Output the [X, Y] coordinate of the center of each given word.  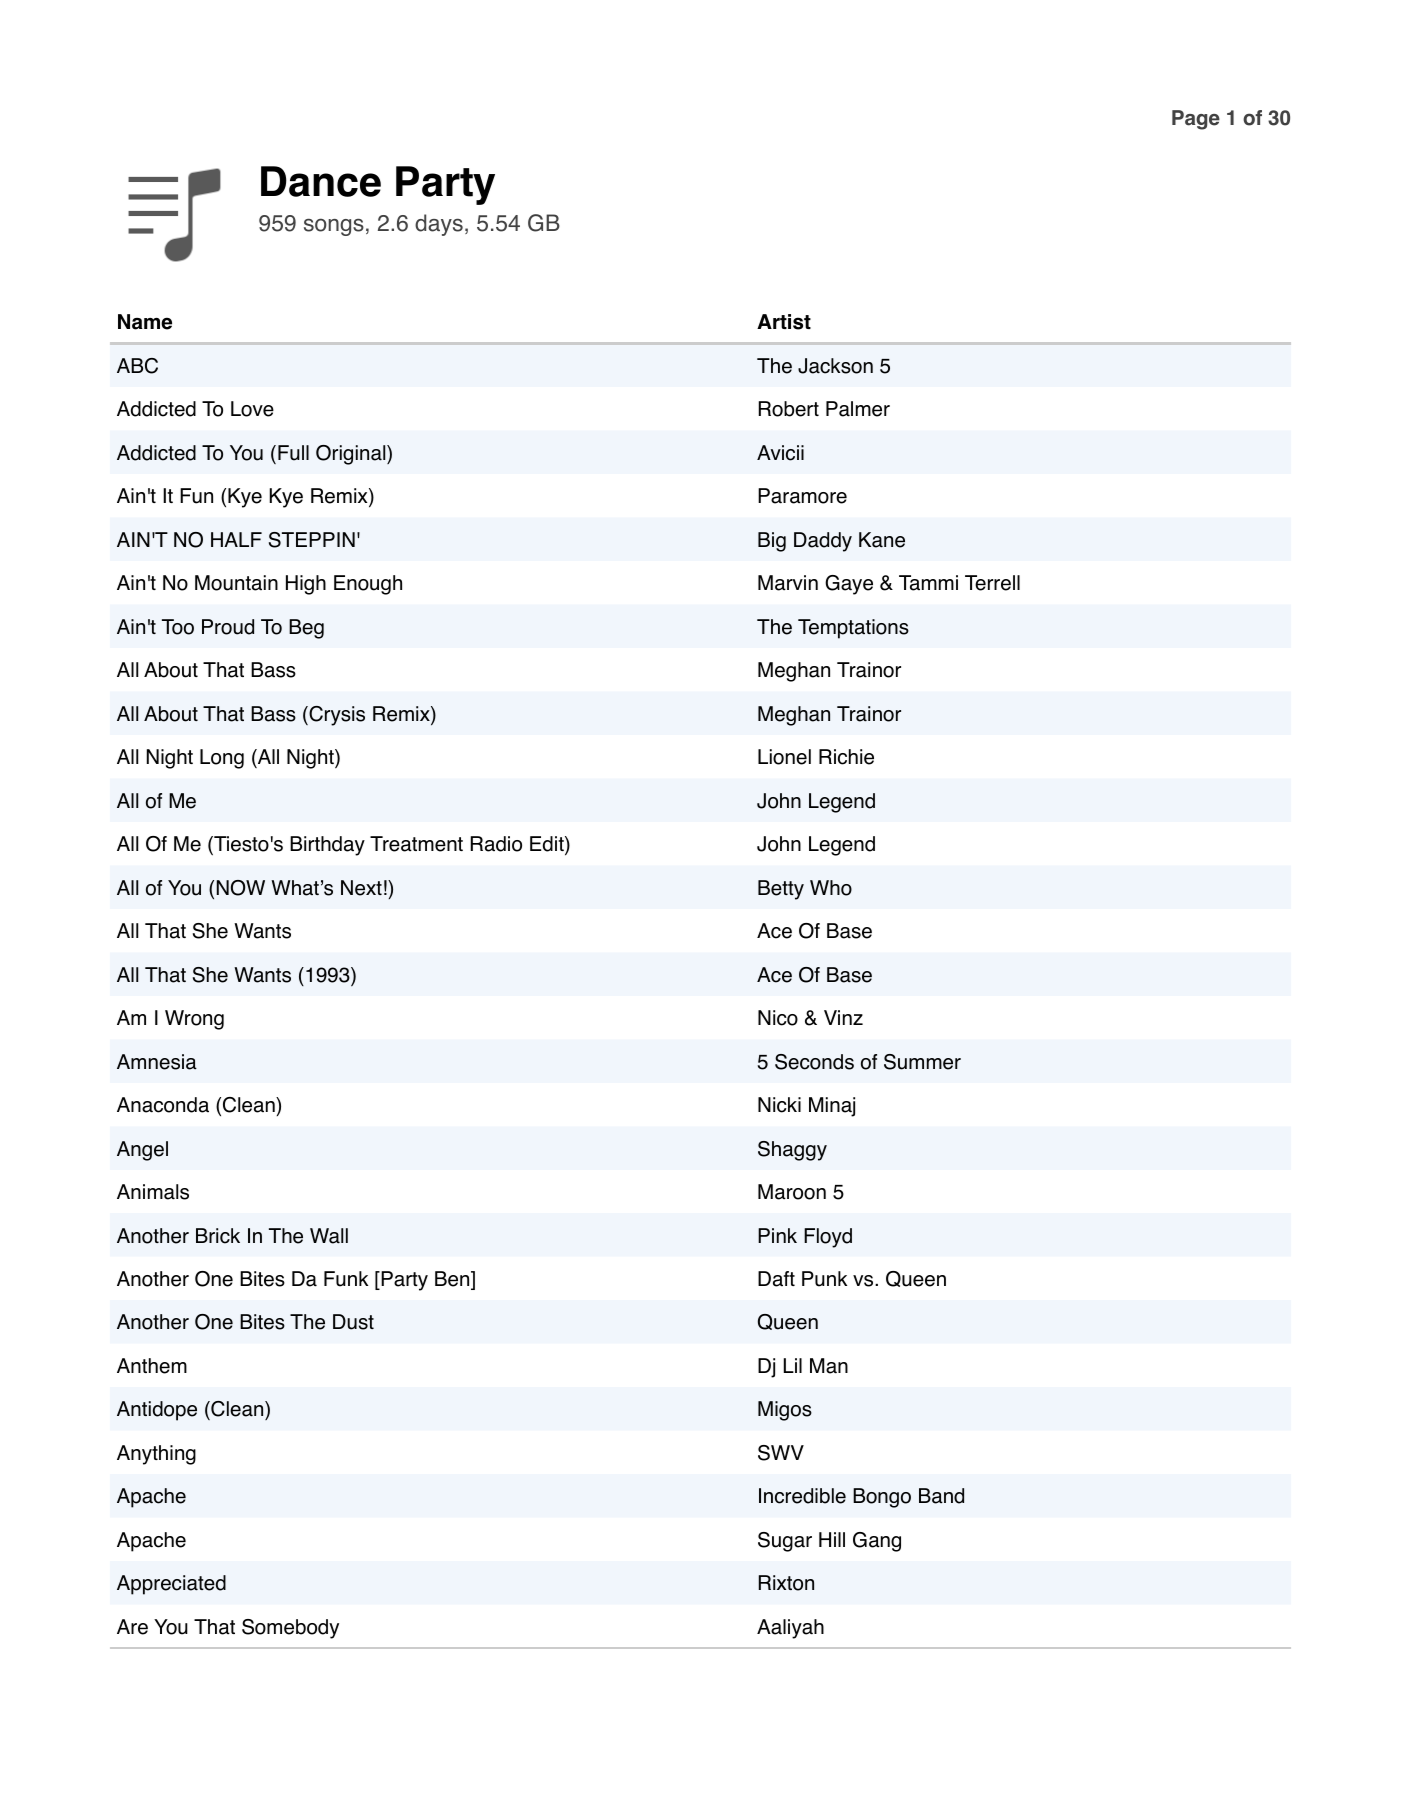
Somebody [290, 1629]
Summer [922, 1062]
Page [1196, 120]
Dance [321, 181]
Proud [228, 627]
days [439, 225]
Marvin [788, 583]
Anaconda [163, 1105]
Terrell [992, 583]
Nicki [779, 1105]
